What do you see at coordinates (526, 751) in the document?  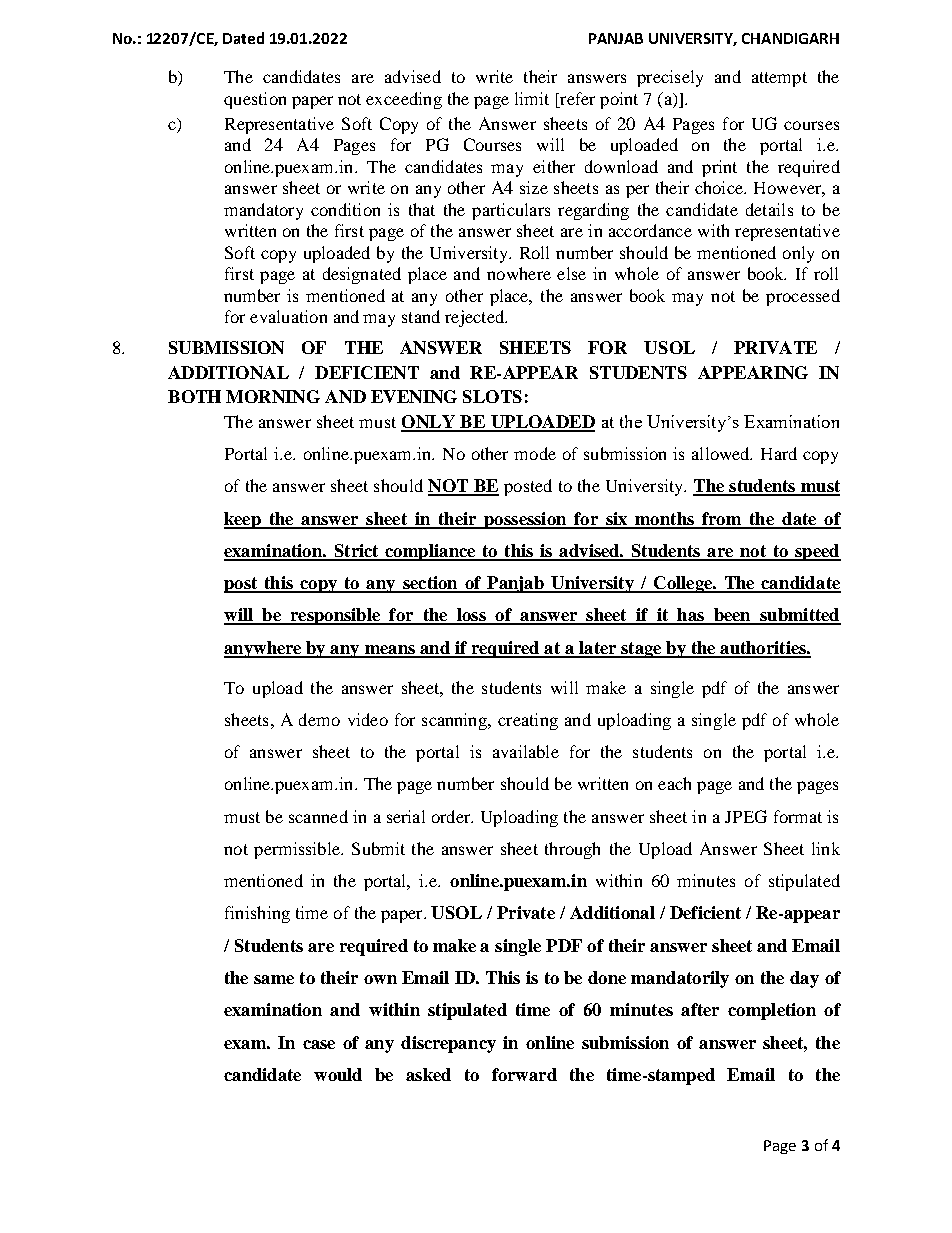 I see `available` at bounding box center [526, 751].
